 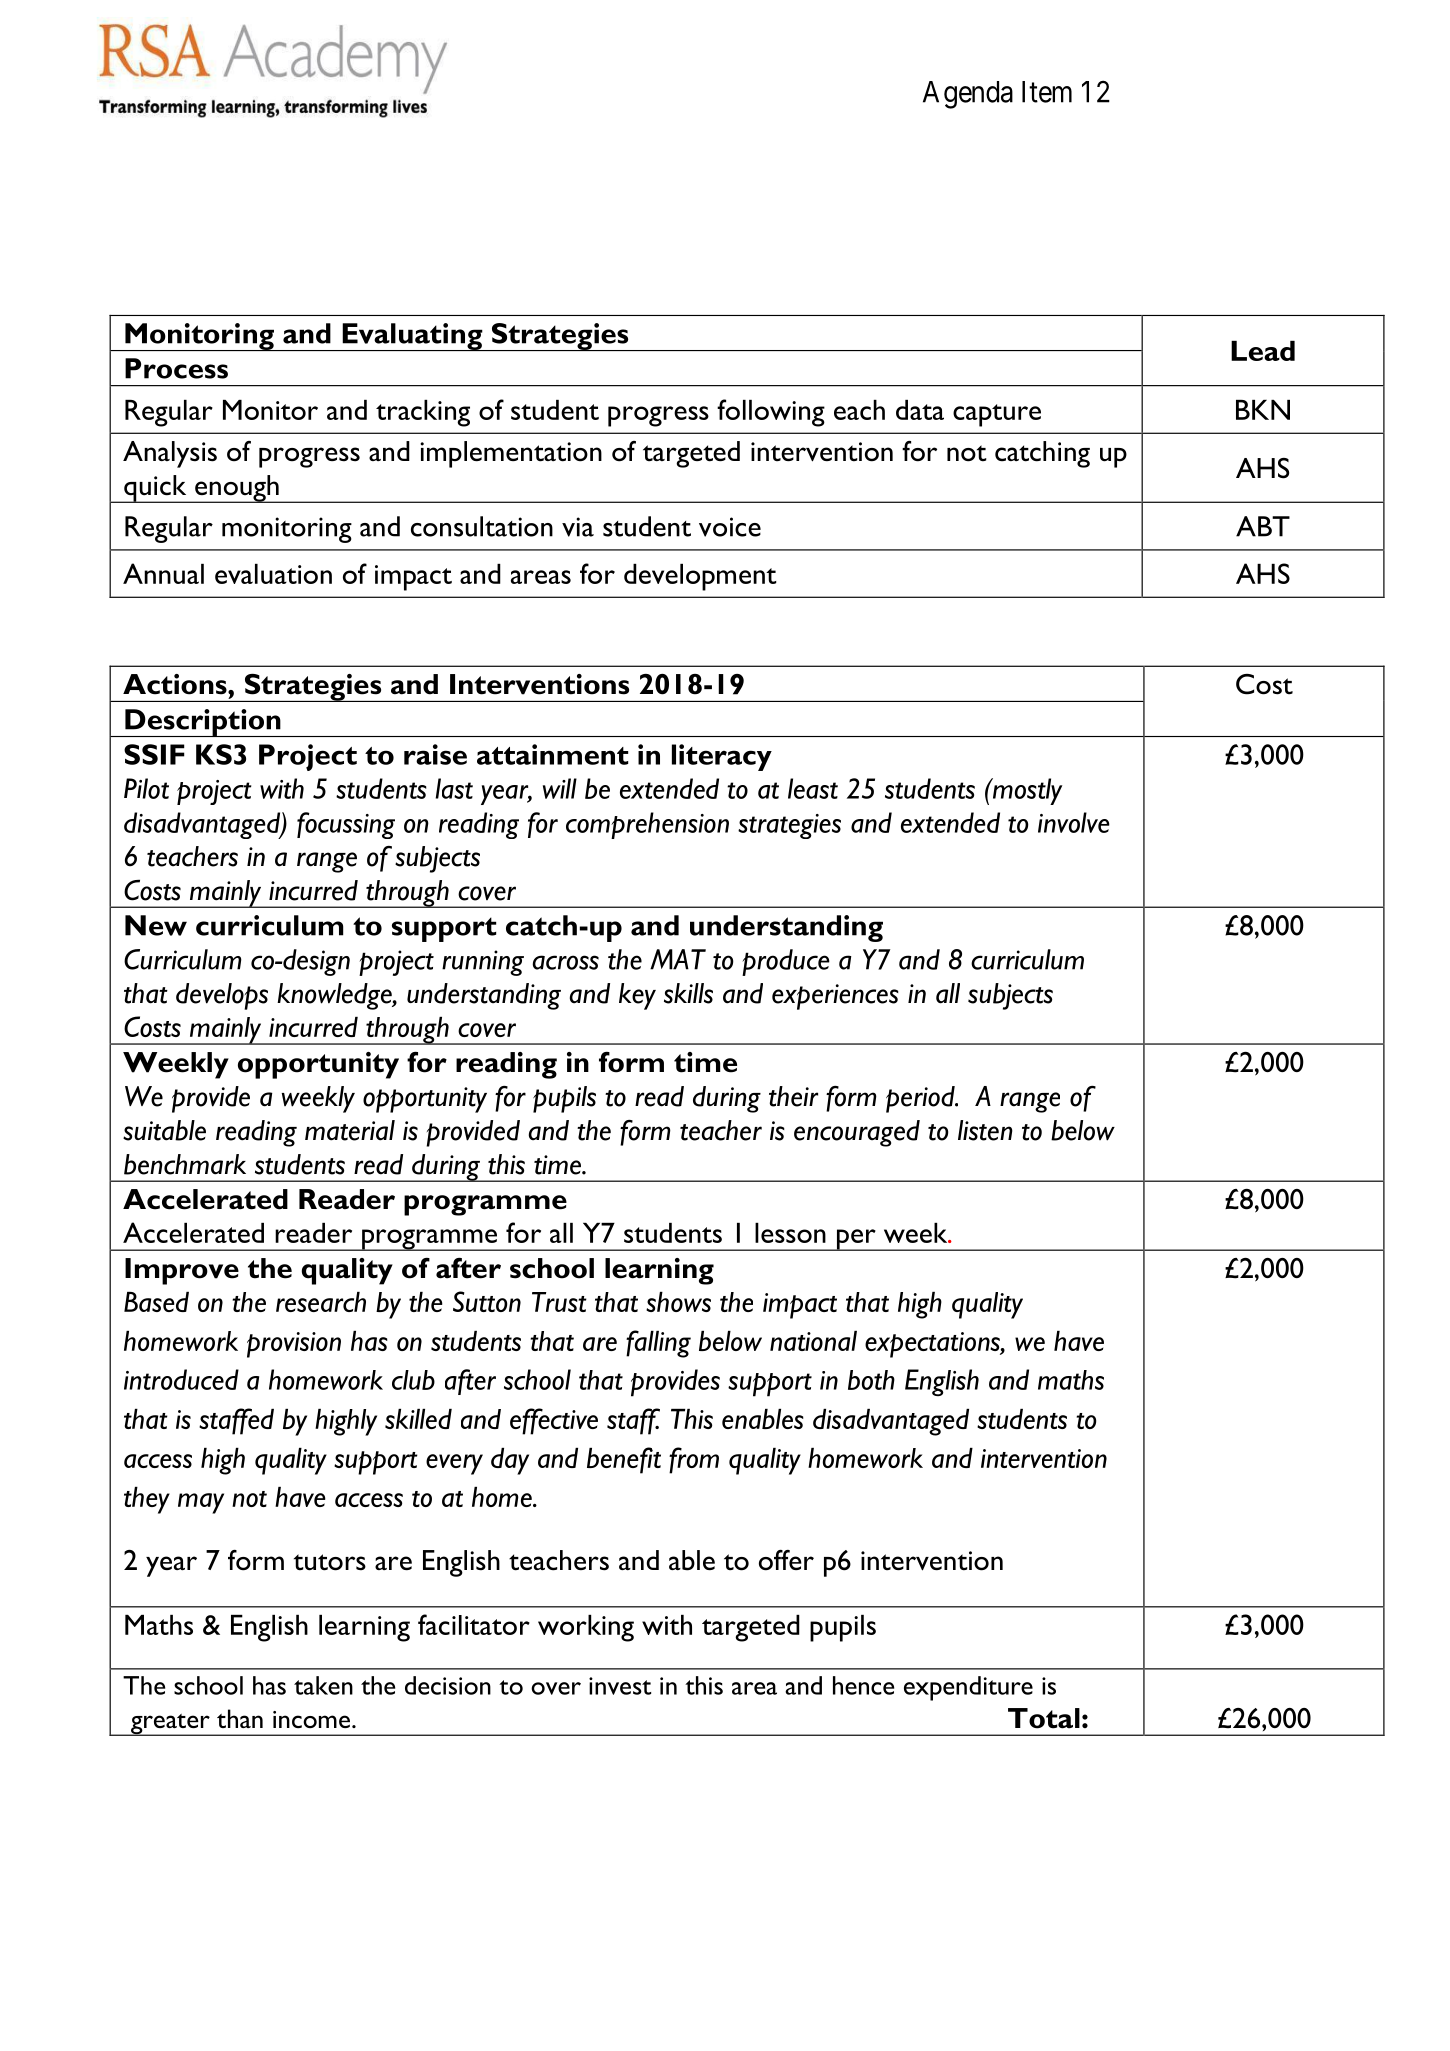 I want to click on taken, so click(x=323, y=1685).
